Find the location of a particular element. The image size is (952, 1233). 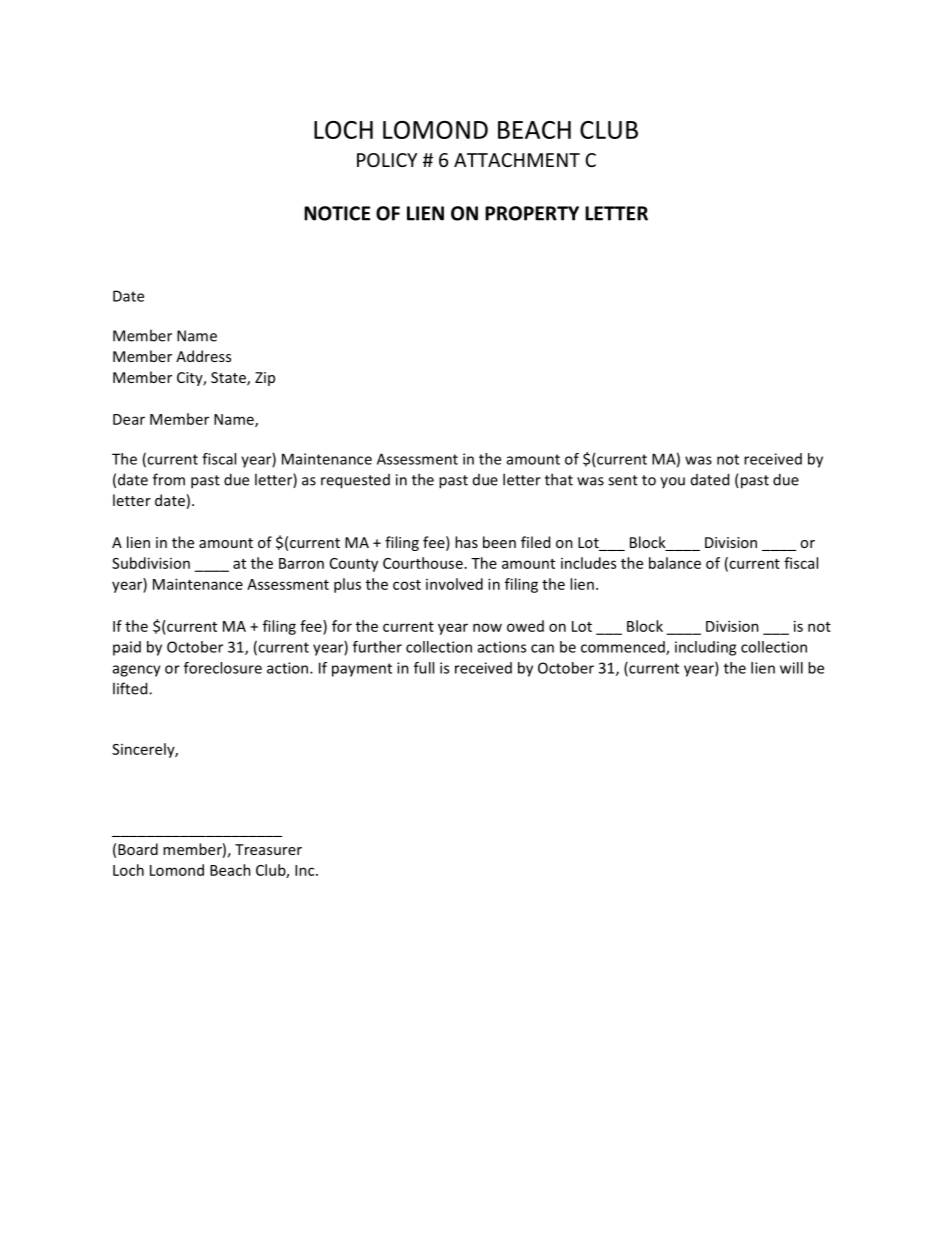

you is located at coordinates (672, 482).
